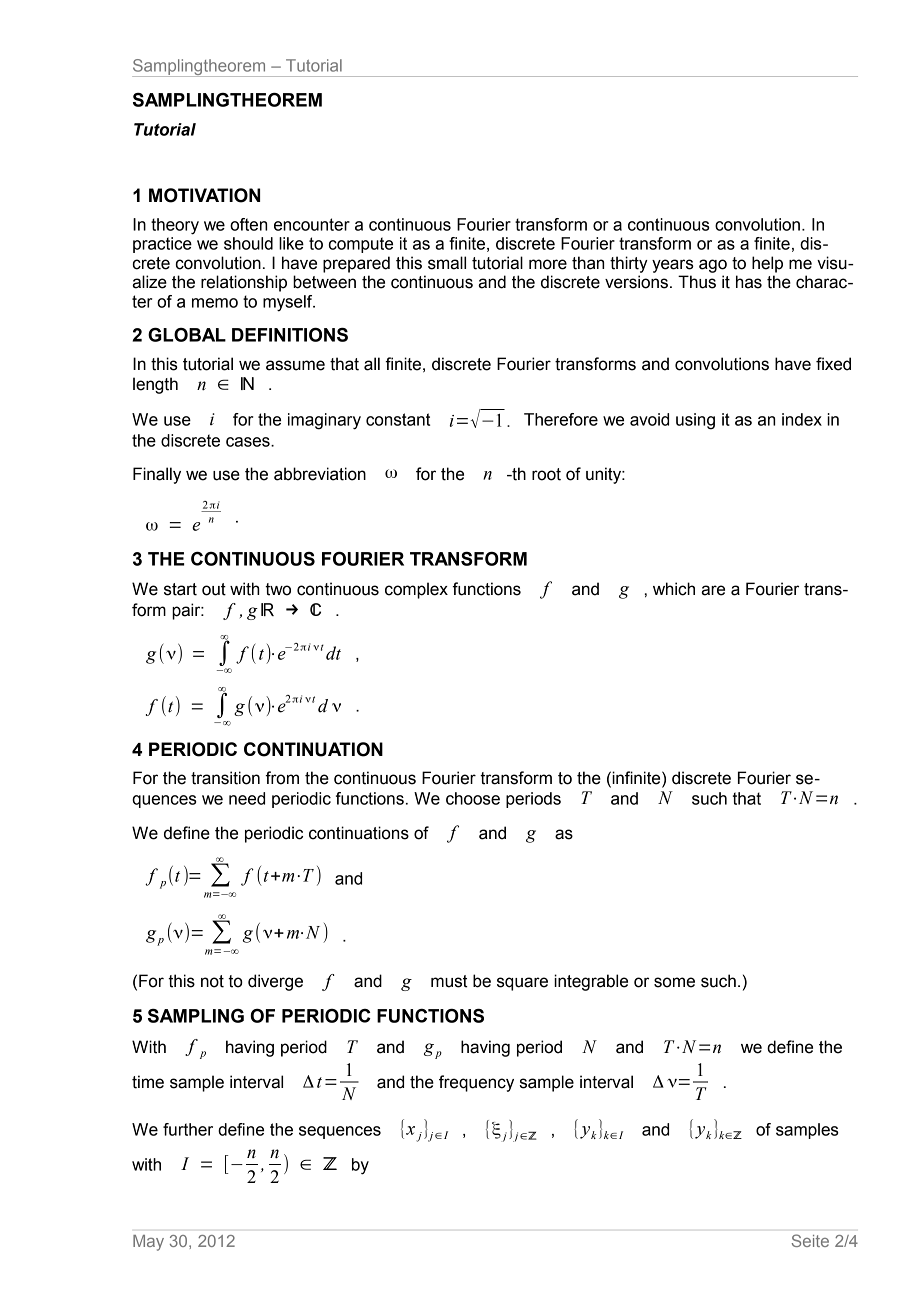 The height and width of the image is (1308, 924). What do you see at coordinates (248, 224) in the image?
I see `often` at bounding box center [248, 224].
